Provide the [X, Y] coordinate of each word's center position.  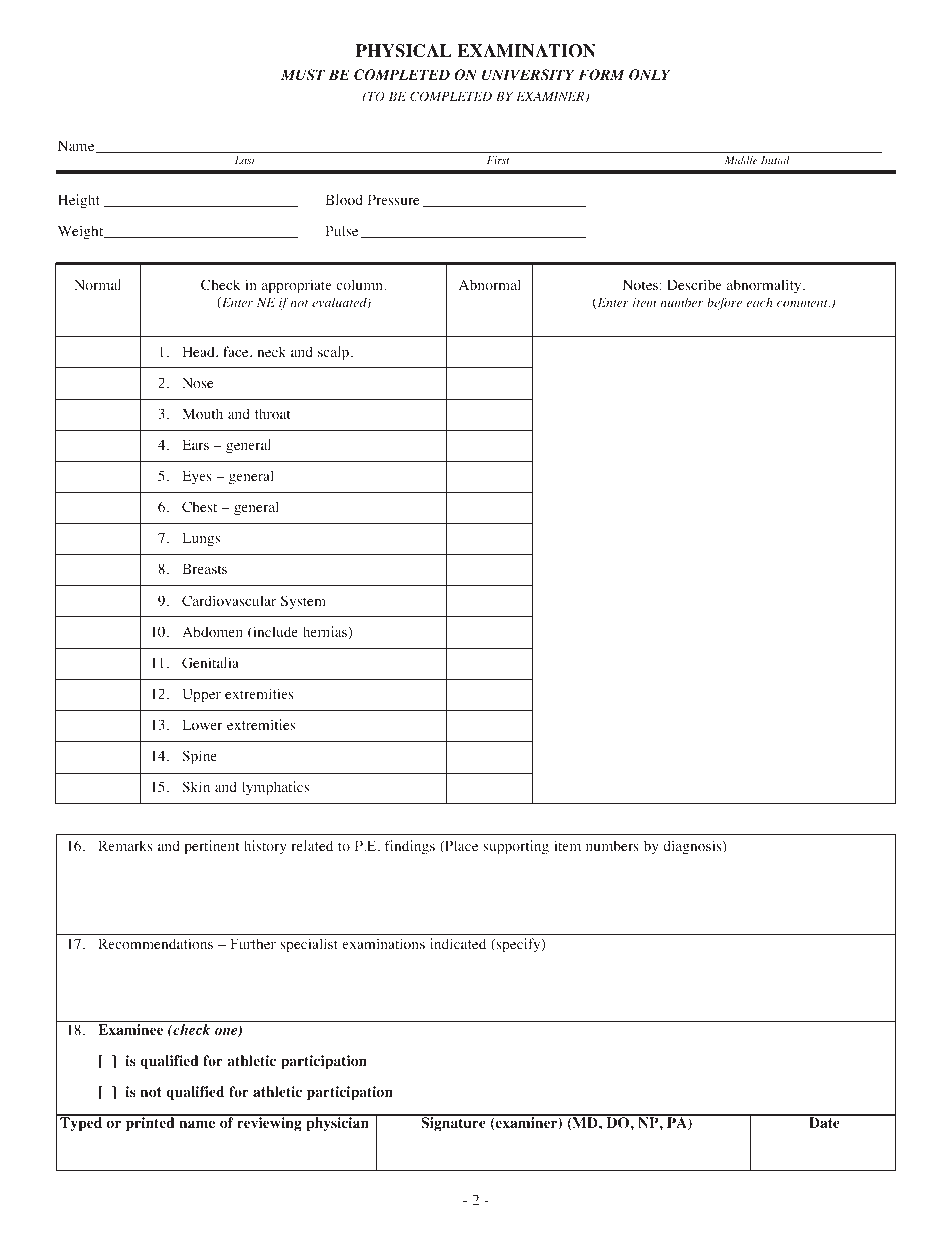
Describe [694, 284]
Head [199, 351]
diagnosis [693, 847]
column [359, 284]
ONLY [650, 75]
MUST [303, 75]
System [303, 602]
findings [410, 847]
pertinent [212, 847]
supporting [516, 847]
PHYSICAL [404, 51]
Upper [201, 695]
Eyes [197, 477]
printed [150, 1123]
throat [272, 414]
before [724, 303]
